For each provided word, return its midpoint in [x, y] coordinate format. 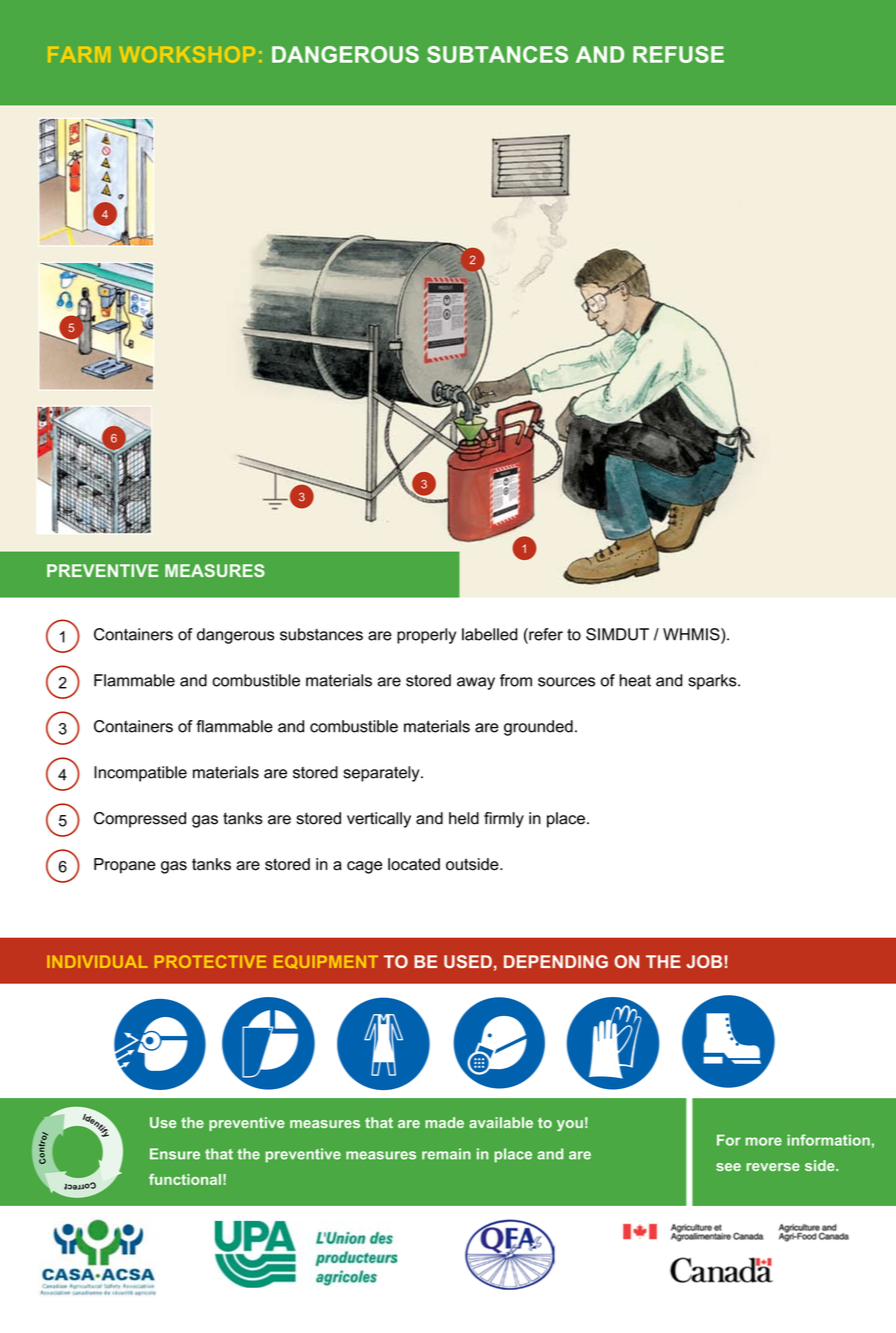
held [464, 818]
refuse [678, 54]
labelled [490, 634]
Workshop [187, 54]
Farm [79, 54]
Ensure [175, 1154]
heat [635, 680]
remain [446, 1154]
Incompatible [140, 774]
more [764, 1141]
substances [321, 634]
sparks [713, 682]
